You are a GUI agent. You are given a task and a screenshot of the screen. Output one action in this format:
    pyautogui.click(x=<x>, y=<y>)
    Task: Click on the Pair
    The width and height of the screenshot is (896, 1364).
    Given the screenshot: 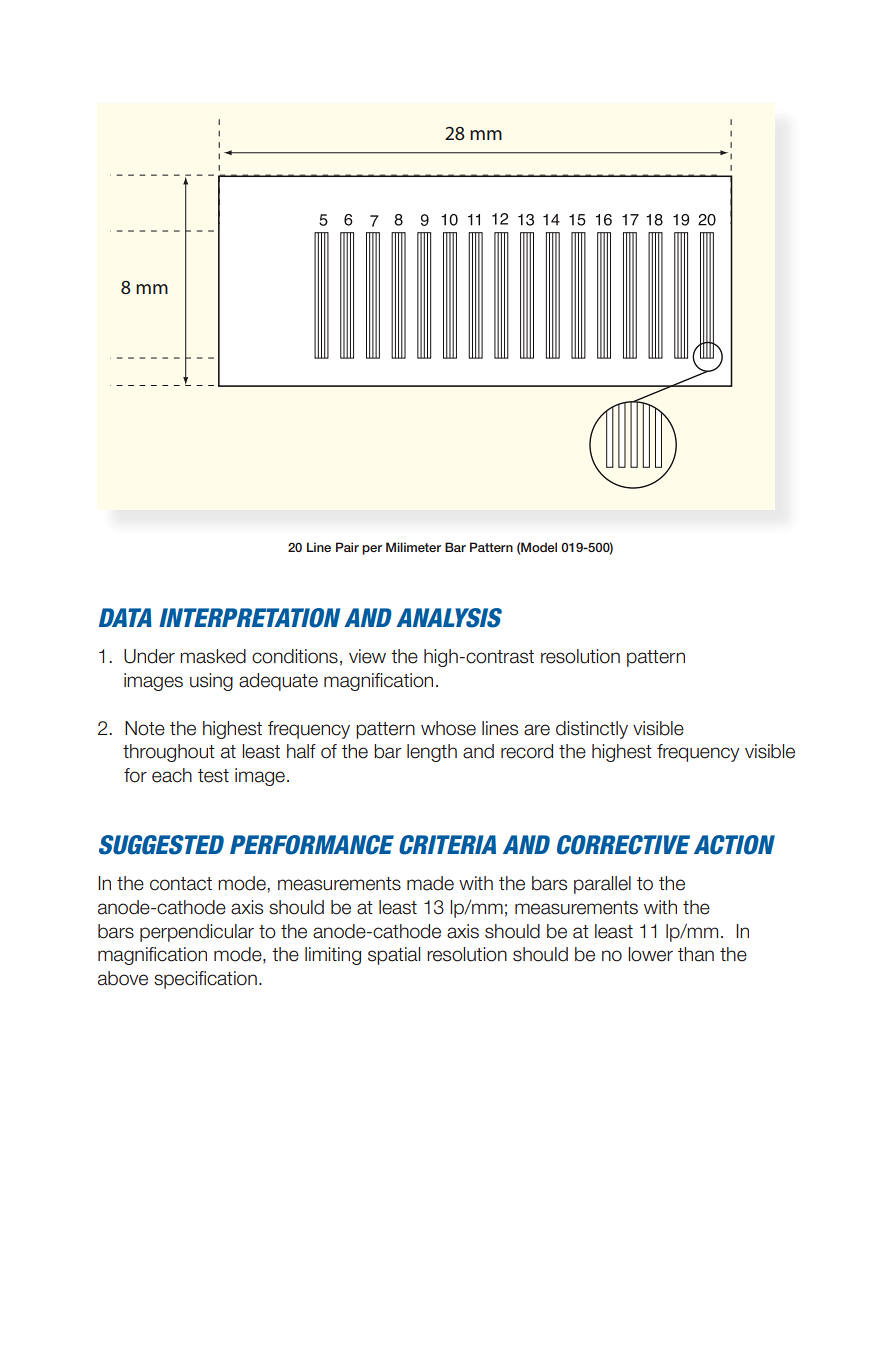 What is the action you would take?
    pyautogui.click(x=347, y=547)
